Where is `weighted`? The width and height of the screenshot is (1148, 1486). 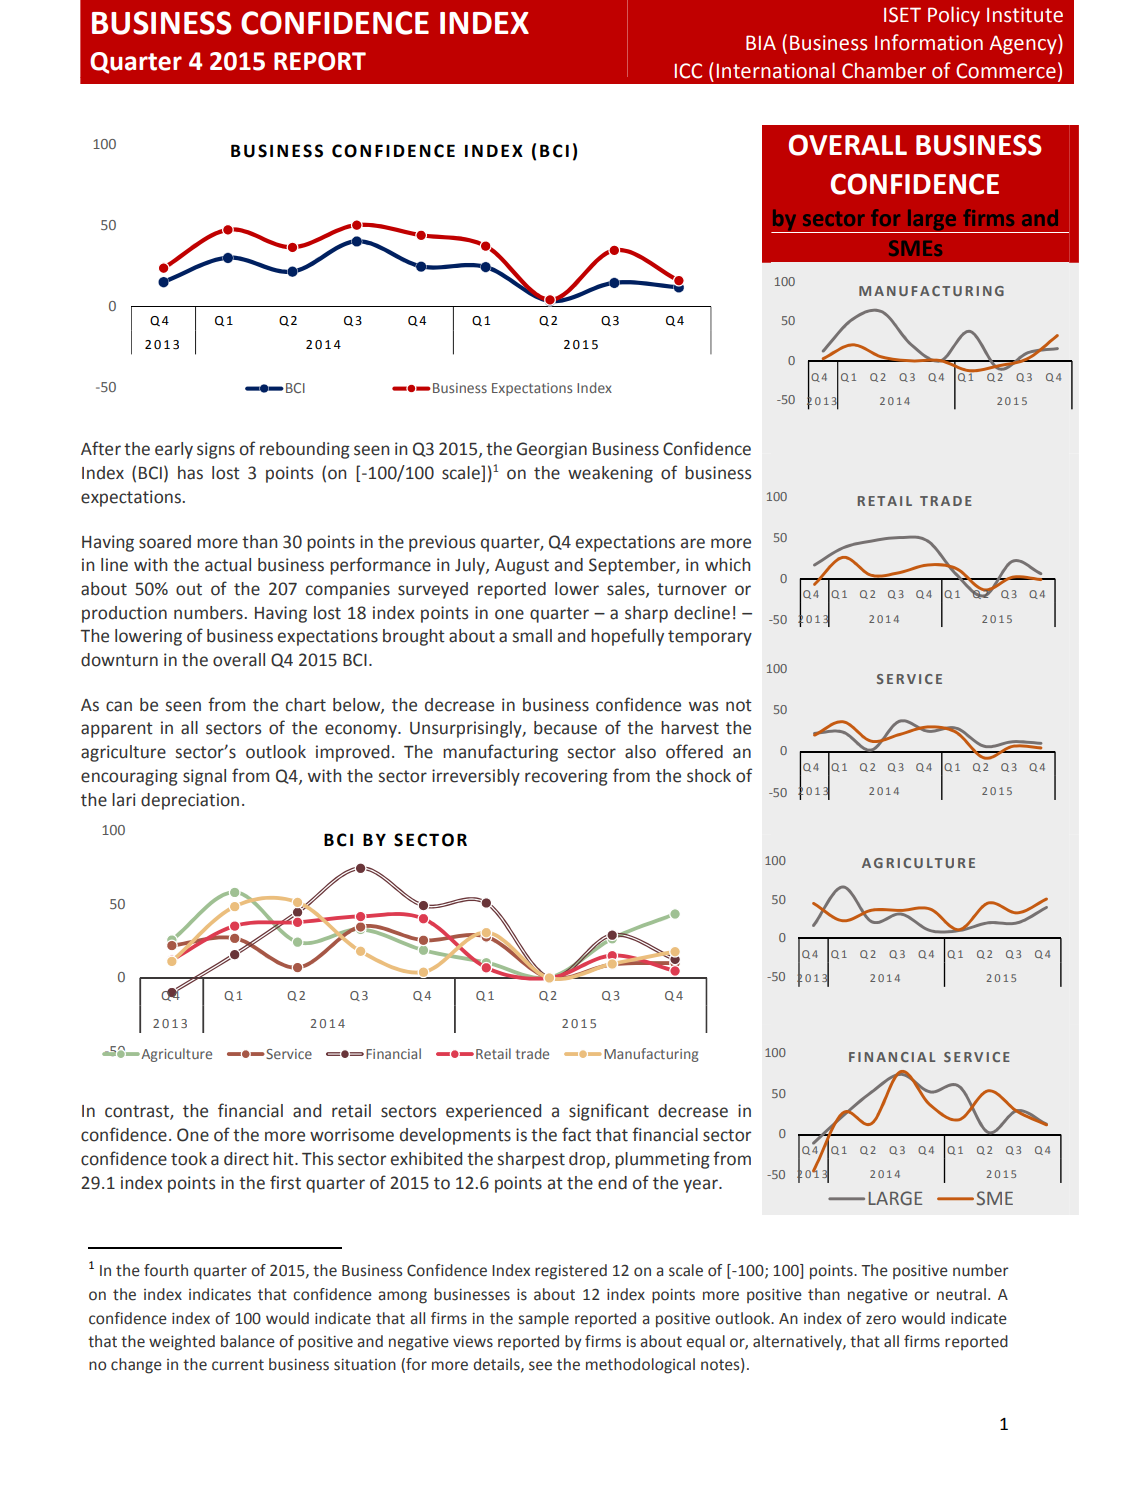 weighted is located at coordinates (182, 1343).
